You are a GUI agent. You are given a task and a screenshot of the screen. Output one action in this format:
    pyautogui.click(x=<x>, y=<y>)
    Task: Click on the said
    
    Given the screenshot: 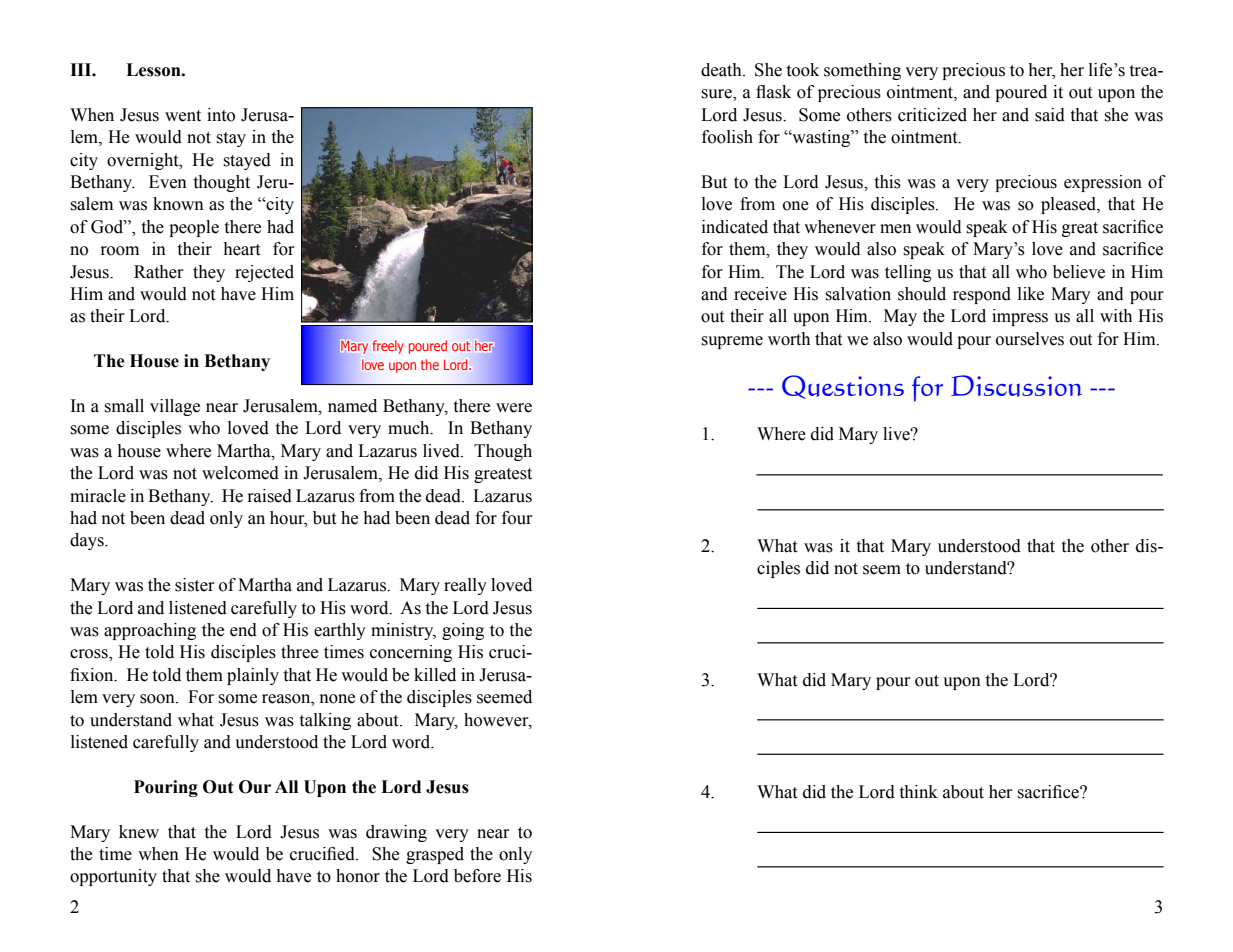 What is the action you would take?
    pyautogui.click(x=1050, y=115)
